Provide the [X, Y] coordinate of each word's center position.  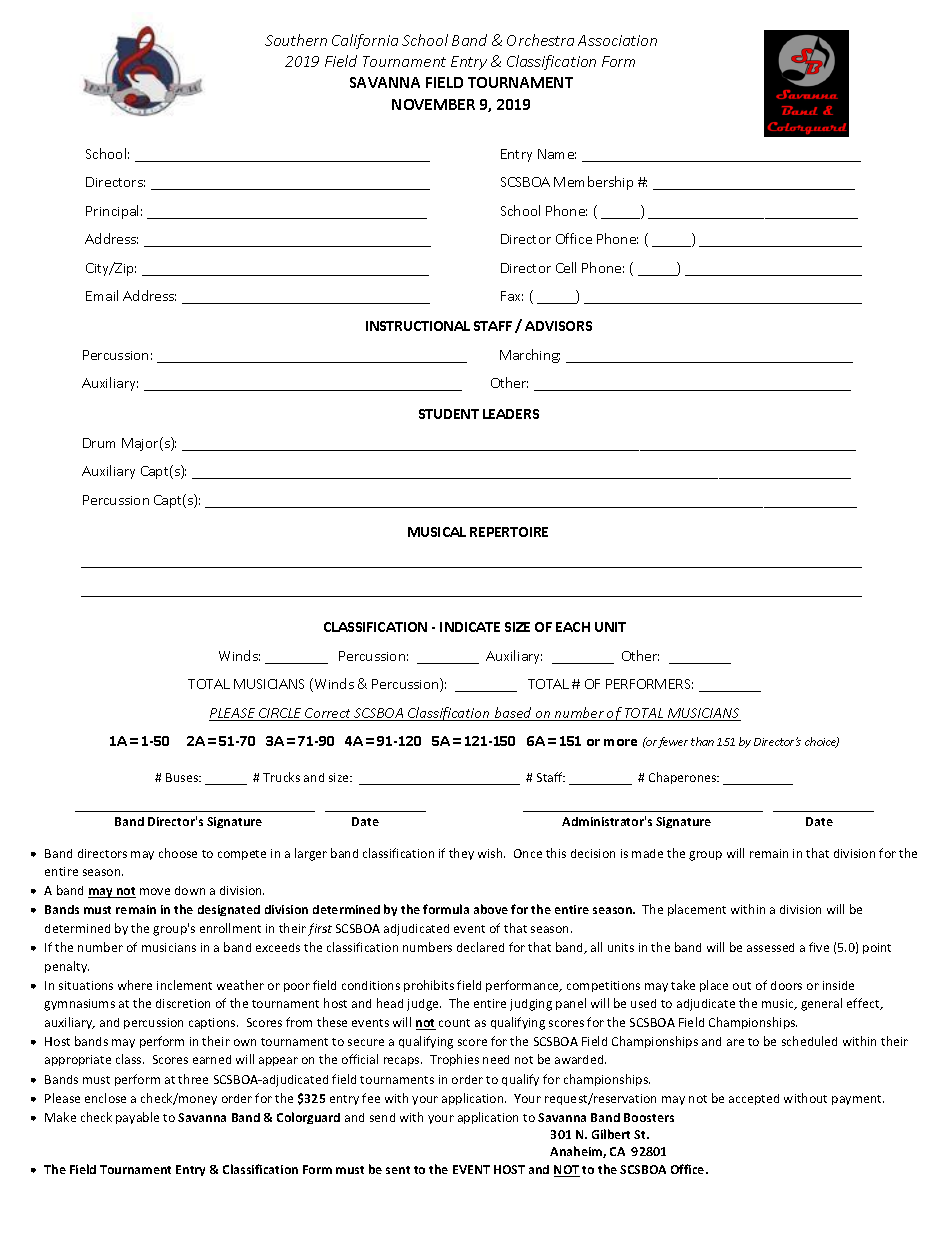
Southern [296, 40]
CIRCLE [280, 714]
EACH [573, 627]
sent [398, 1170]
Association [617, 40]
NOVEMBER [433, 104]
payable [137, 1118]
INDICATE [470, 627]
